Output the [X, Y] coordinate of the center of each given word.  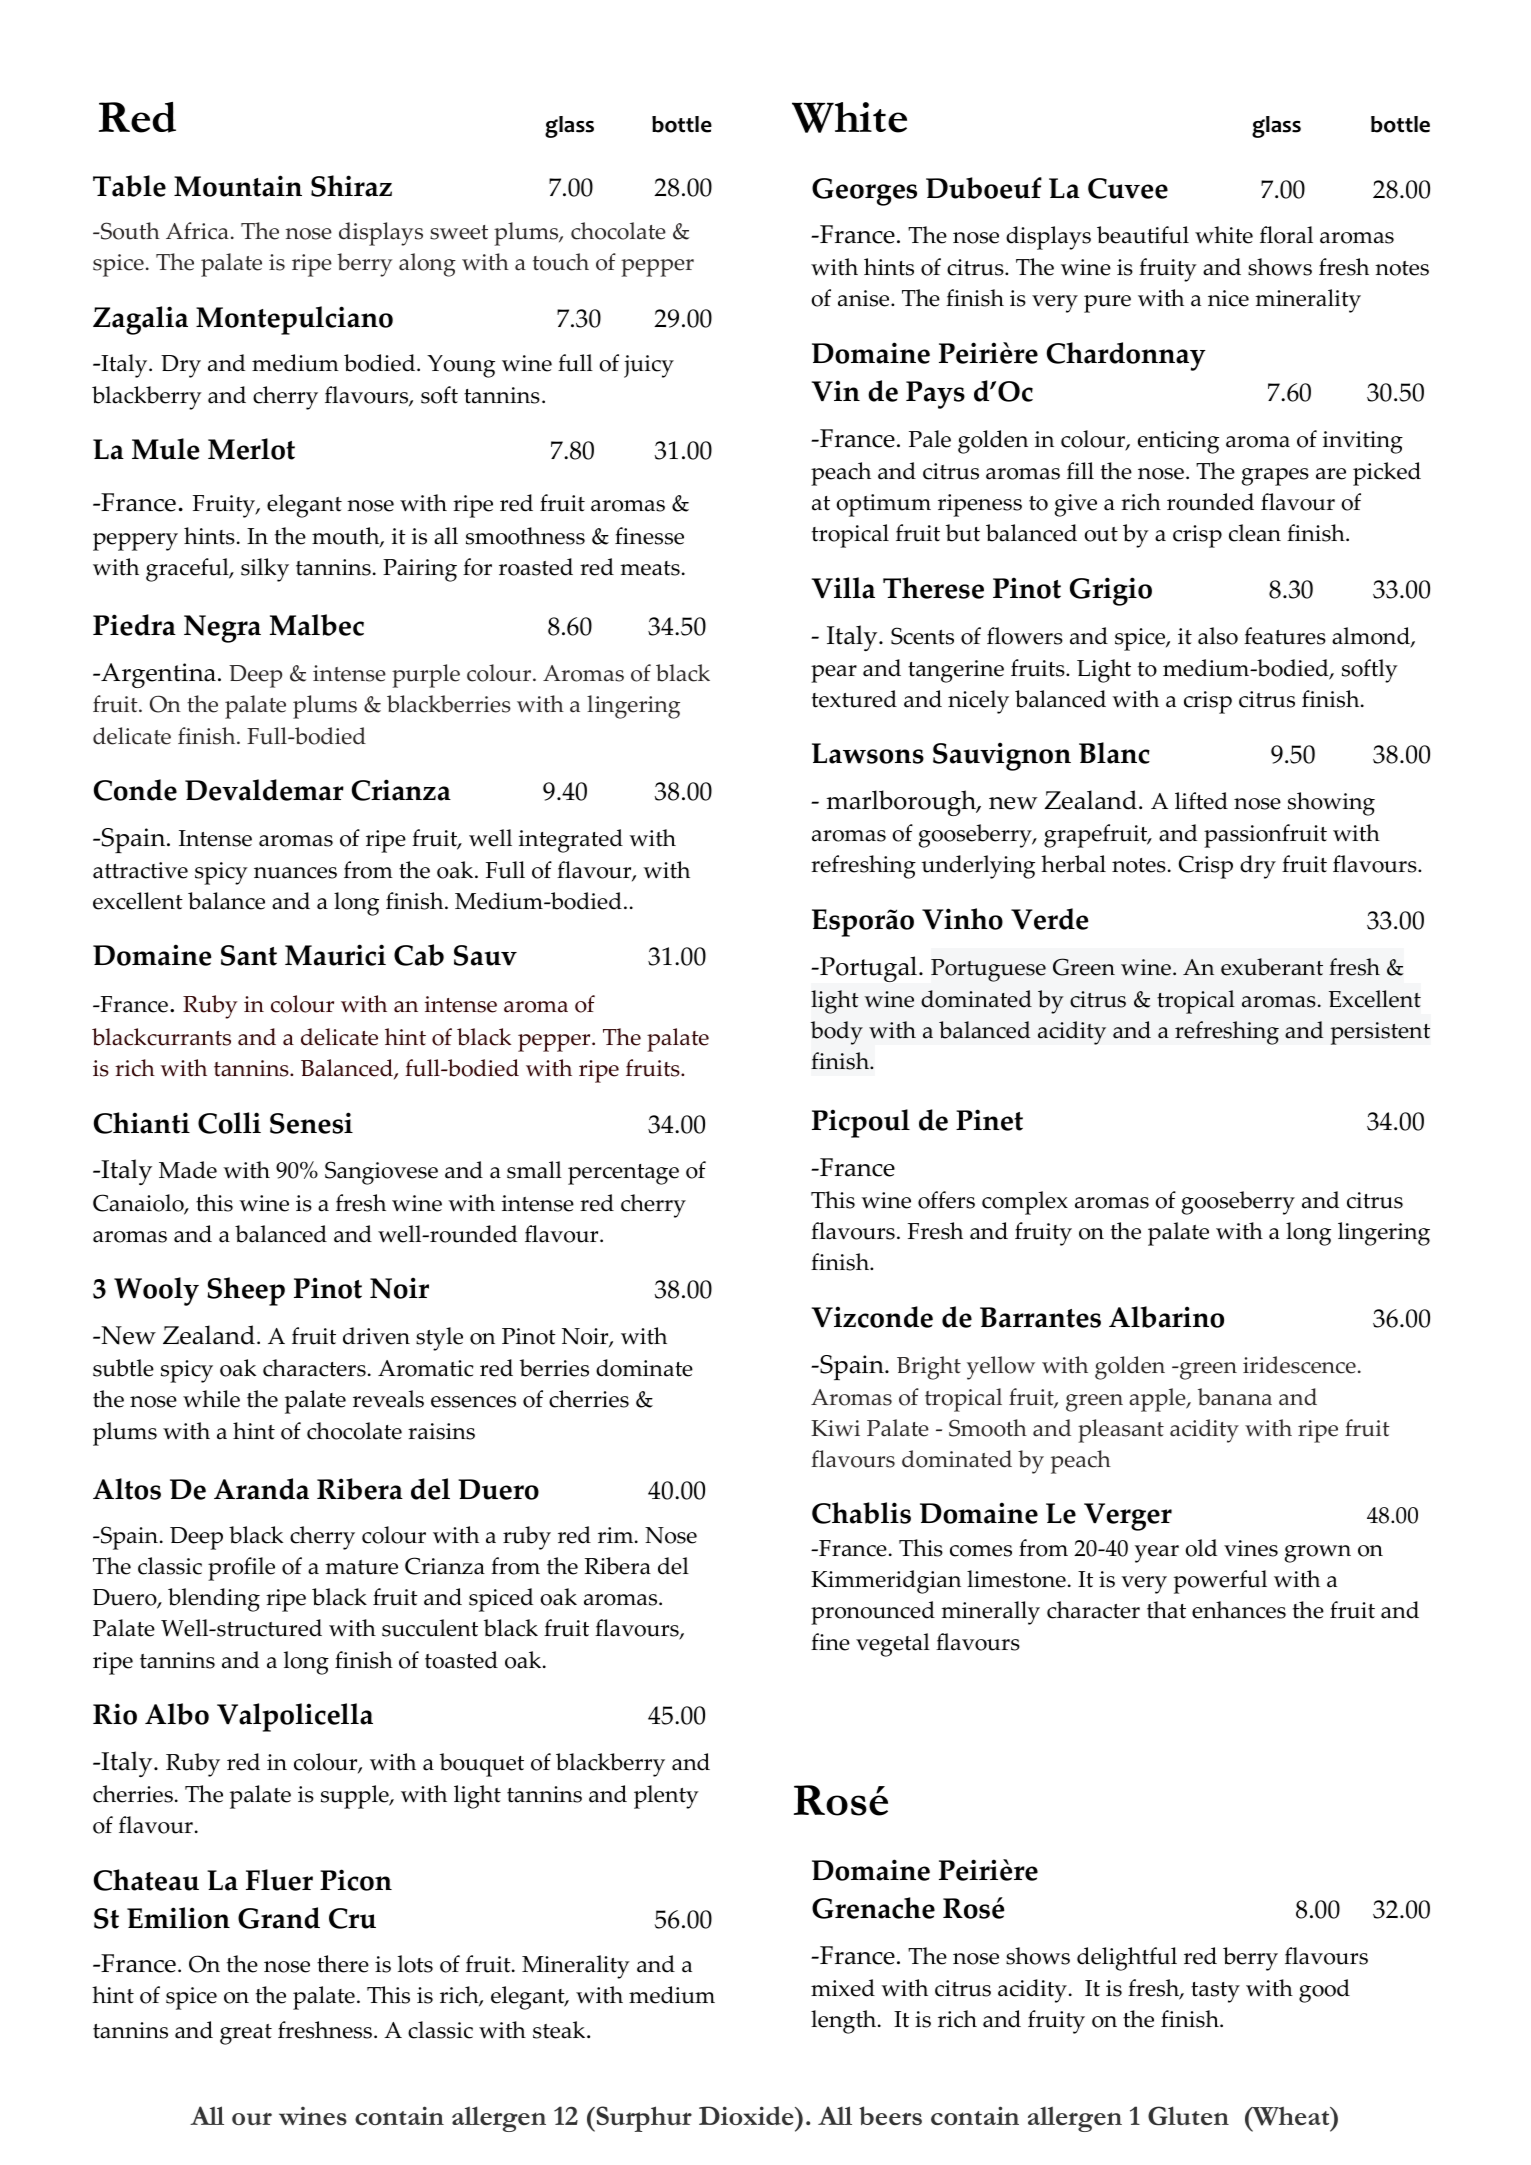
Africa [197, 231]
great [246, 2034]
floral [1286, 235]
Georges [864, 192]
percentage [623, 1174]
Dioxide [747, 2115]
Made [188, 1170]
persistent [1380, 1033]
